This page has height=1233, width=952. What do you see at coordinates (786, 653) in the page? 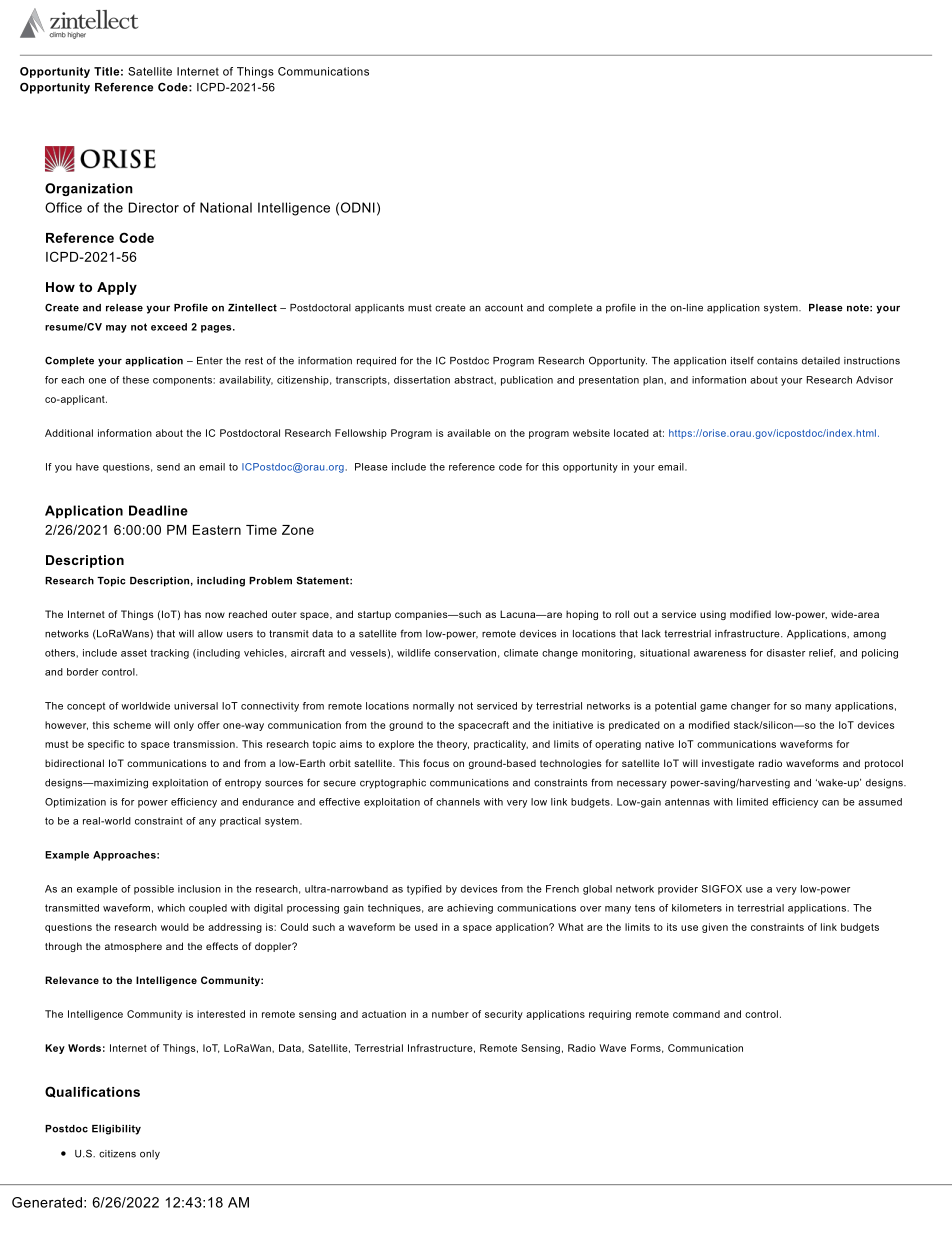
I see `disaster` at bounding box center [786, 653].
